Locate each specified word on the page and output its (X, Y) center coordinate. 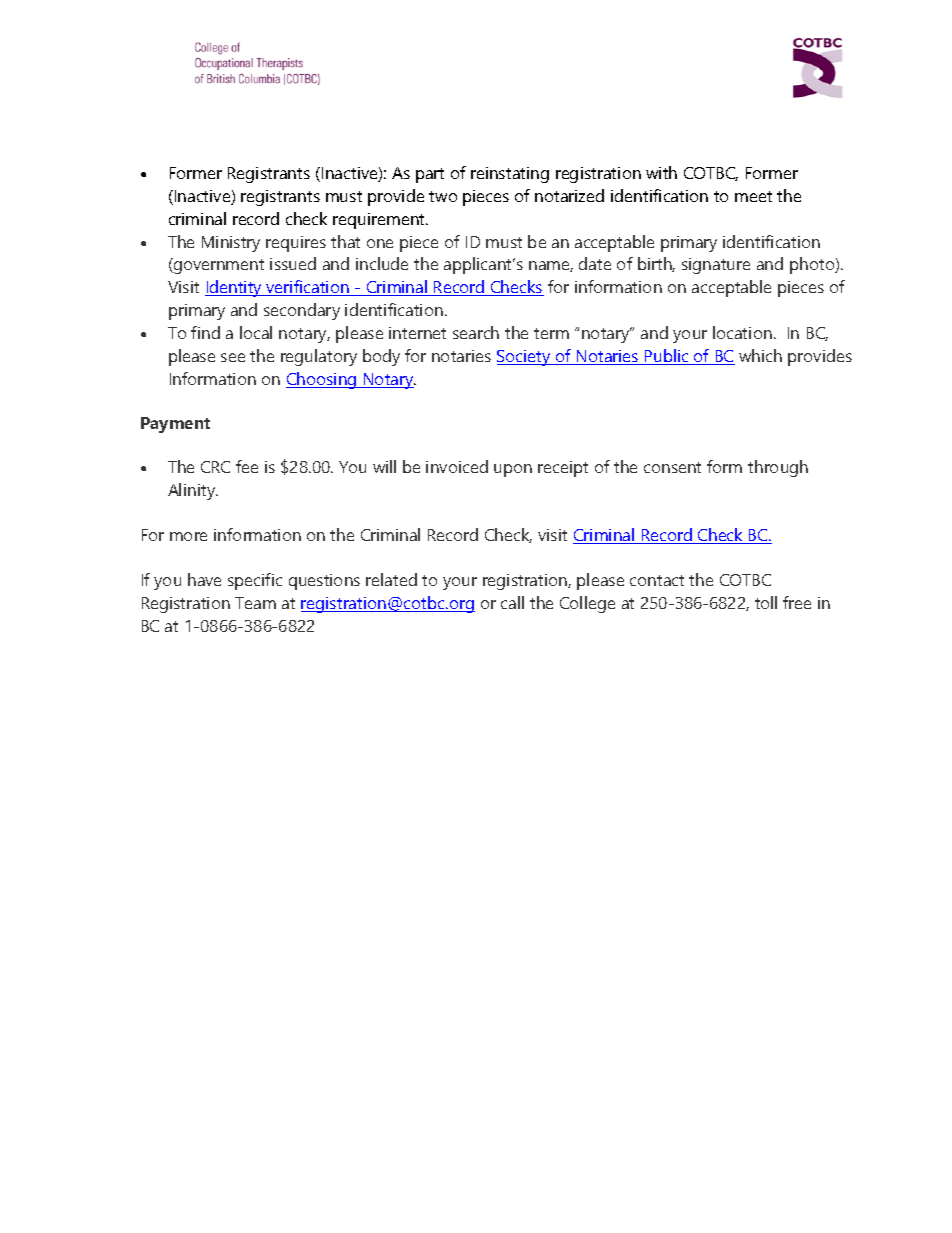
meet (753, 196)
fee (247, 466)
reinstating (510, 175)
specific (255, 581)
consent (672, 467)
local (256, 332)
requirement (380, 221)
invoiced (457, 466)
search (476, 332)
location (742, 332)
